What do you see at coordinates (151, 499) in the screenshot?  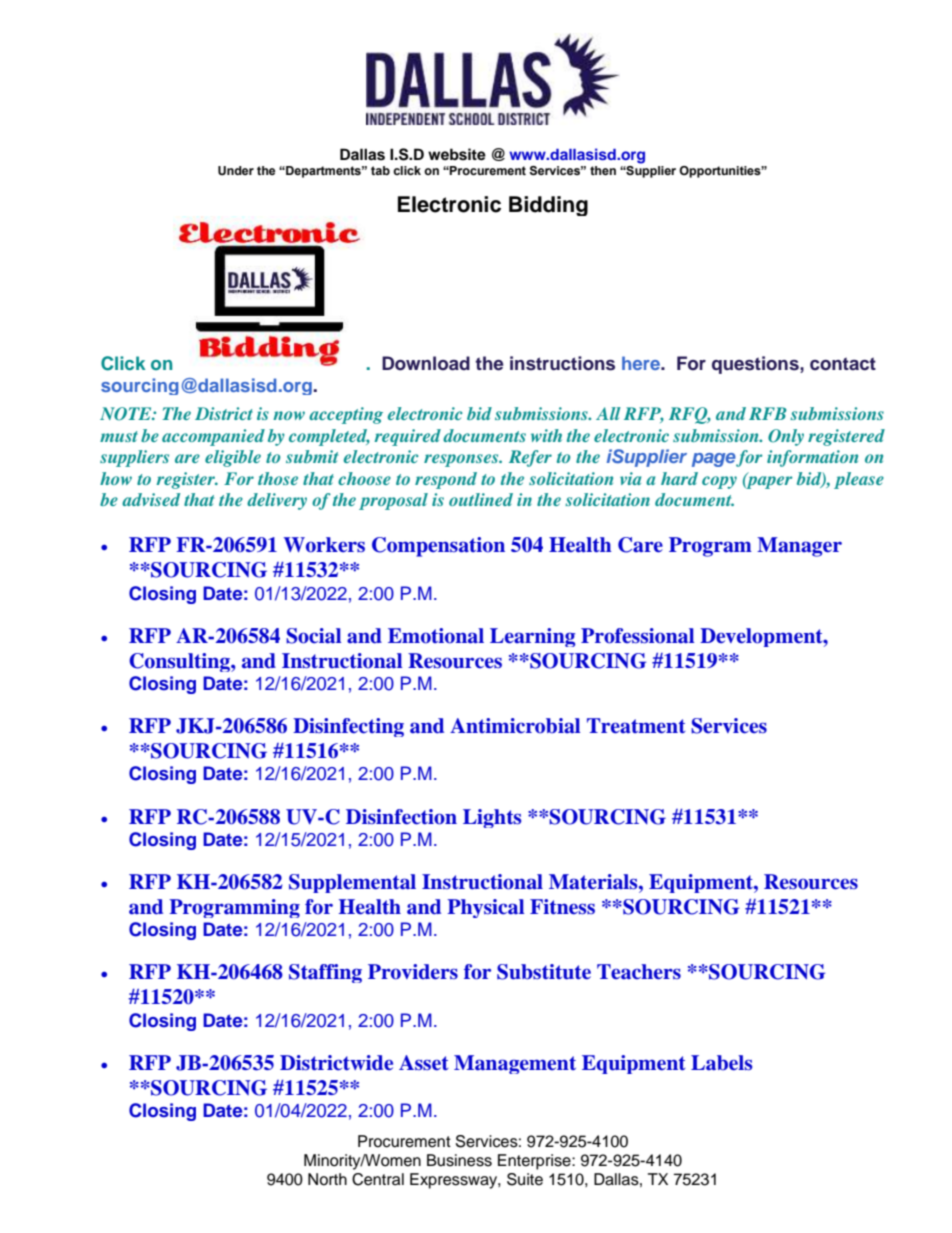 I see `advised` at bounding box center [151, 499].
